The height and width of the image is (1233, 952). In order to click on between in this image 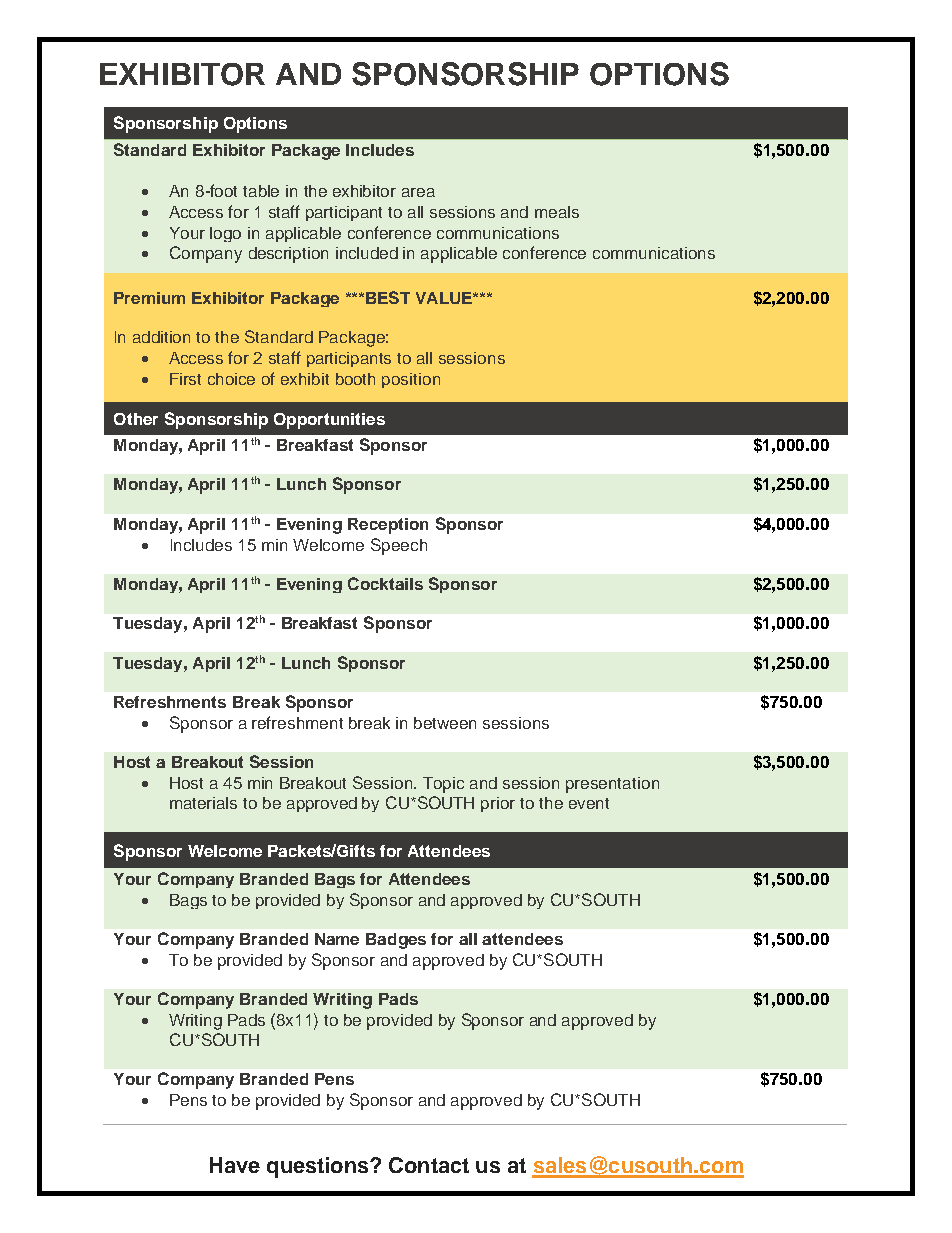, I will do `click(445, 723)`.
